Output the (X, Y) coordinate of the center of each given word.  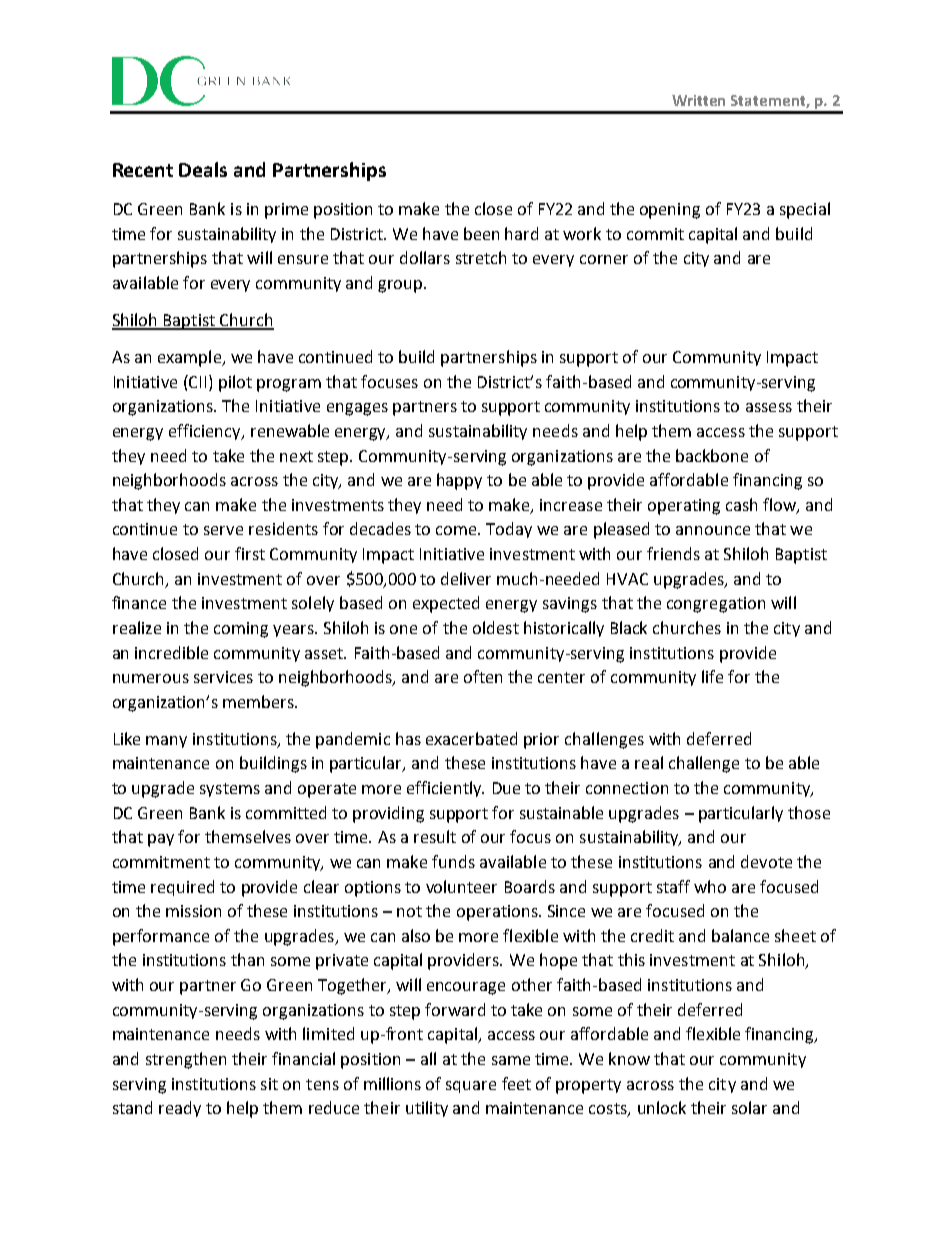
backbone (712, 455)
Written (698, 100)
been (481, 233)
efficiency (206, 432)
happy (459, 481)
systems (230, 790)
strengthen (186, 1060)
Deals (203, 169)
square (471, 1087)
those (809, 812)
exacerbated (471, 738)
